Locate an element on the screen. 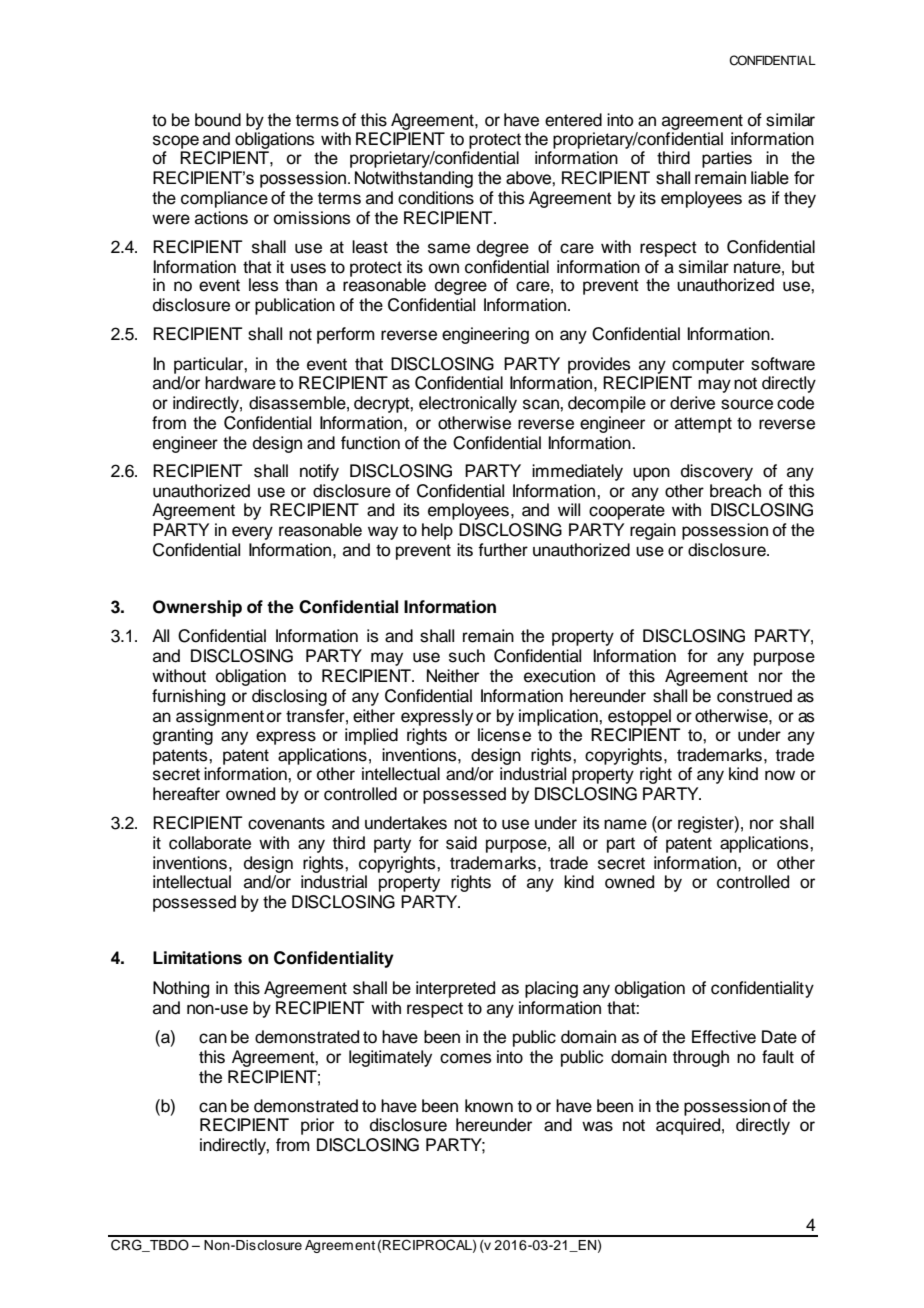 The image size is (924, 1308). electronically is located at coordinates (468, 404).
